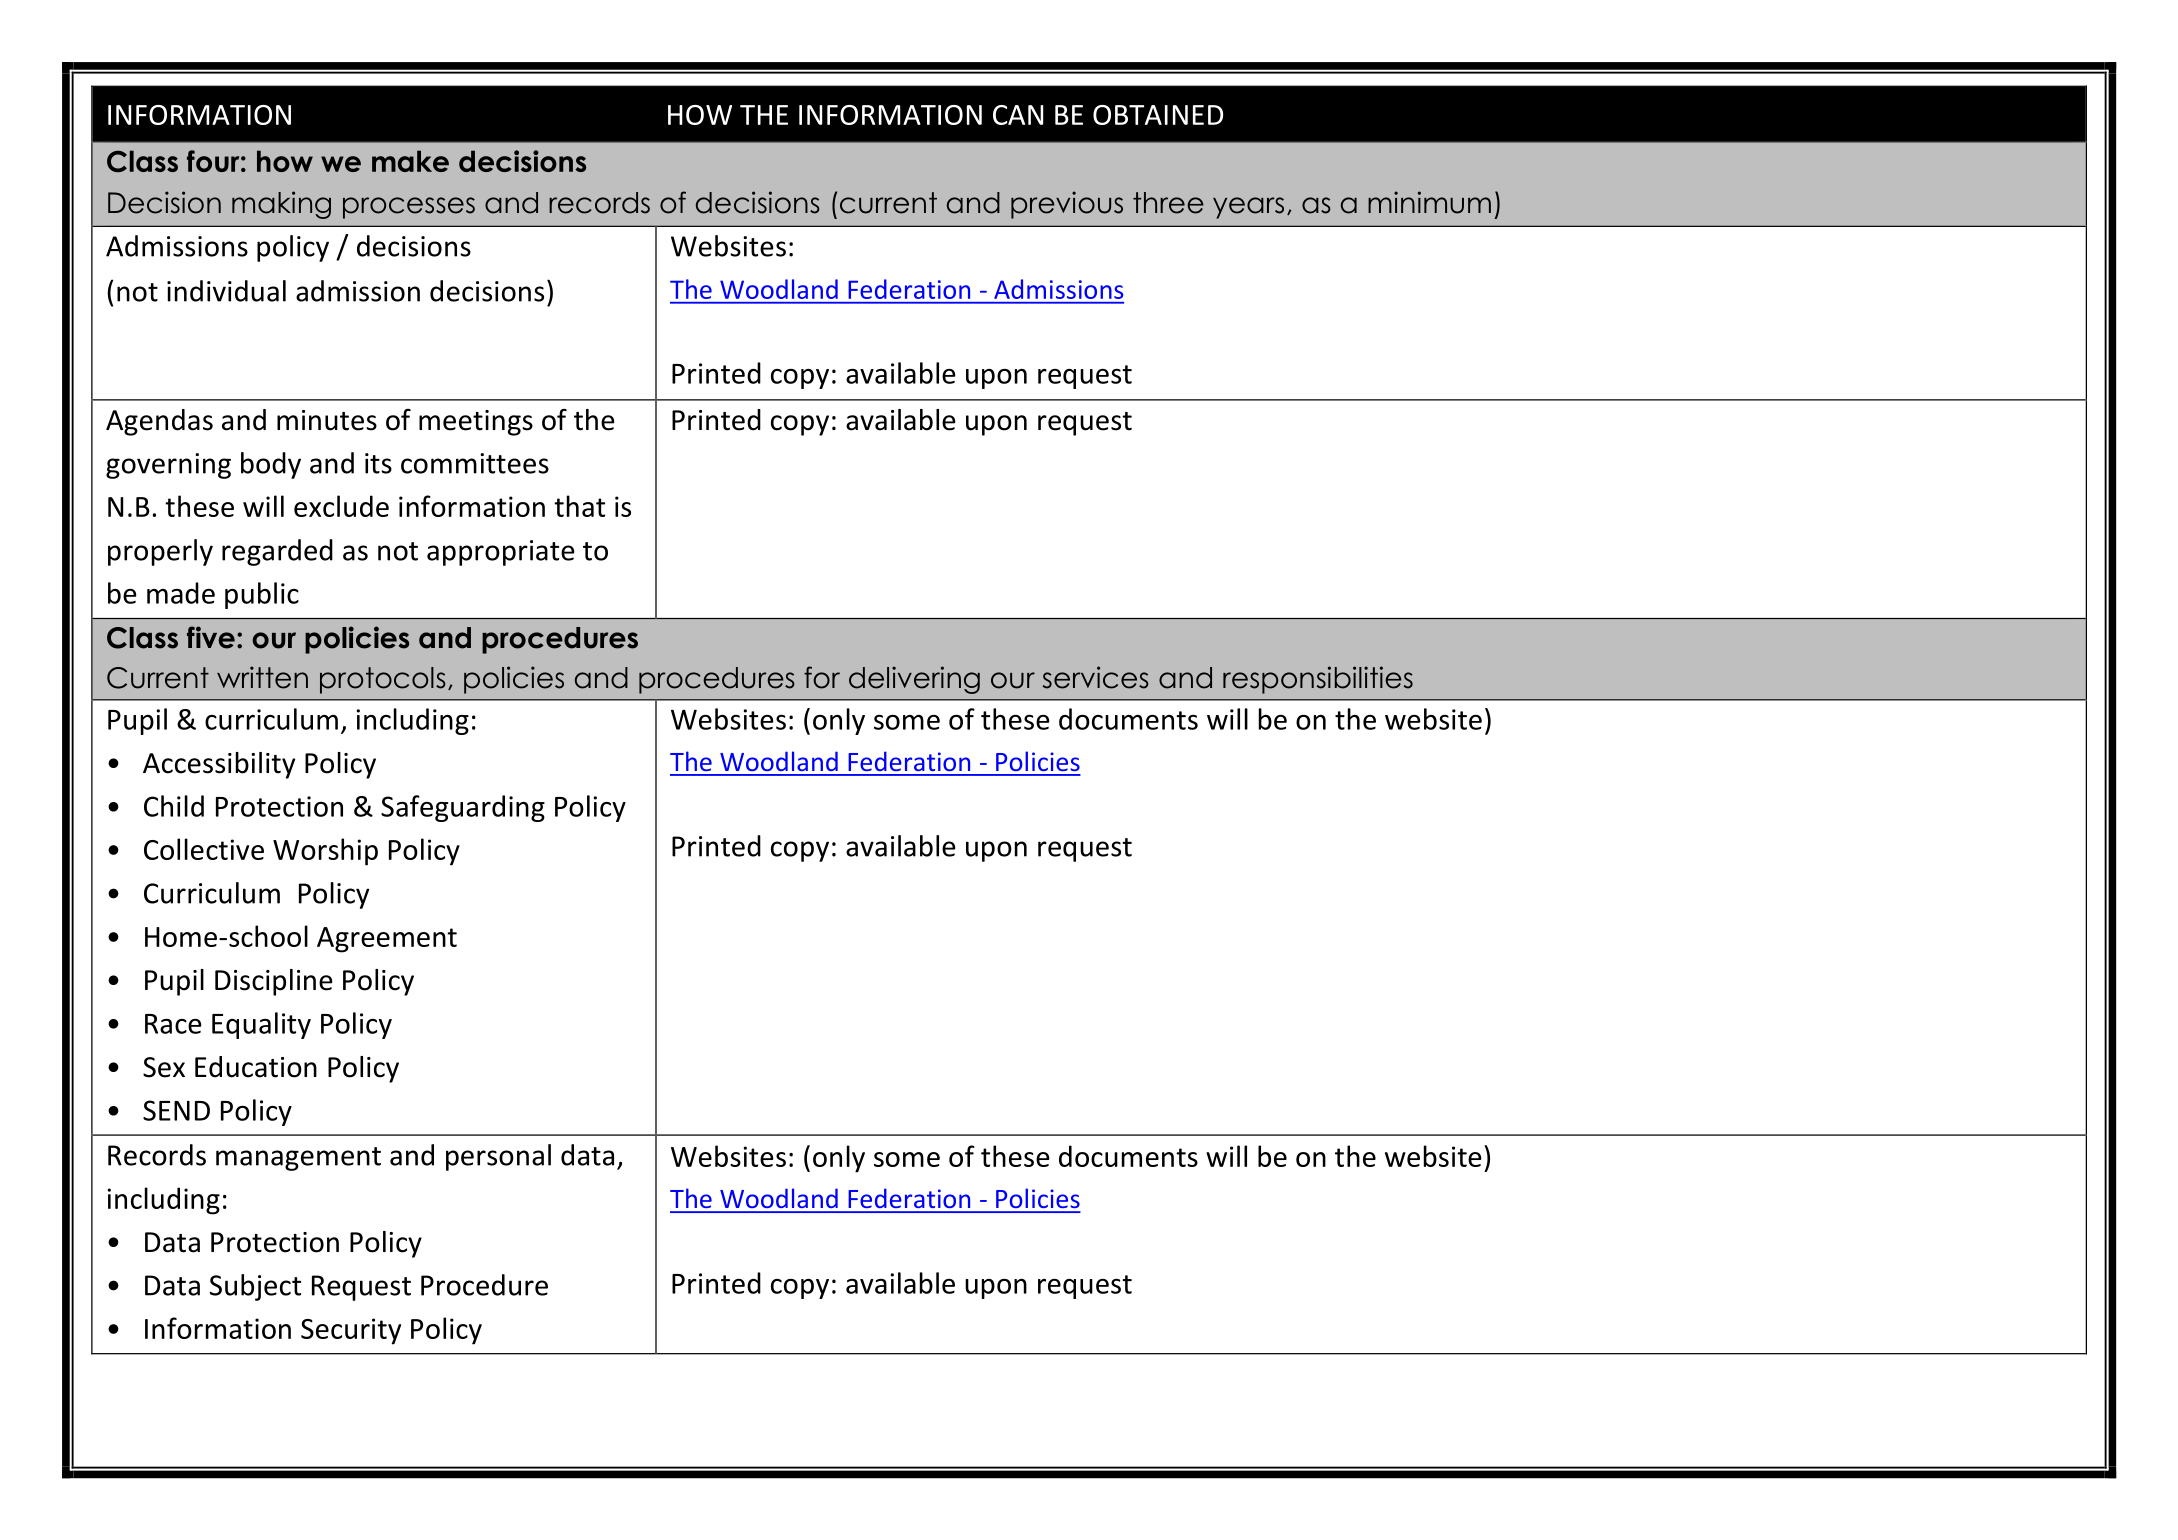 This screenshot has width=2178, height=1540. Describe the element at coordinates (410, 161) in the screenshot. I see `make` at that location.
